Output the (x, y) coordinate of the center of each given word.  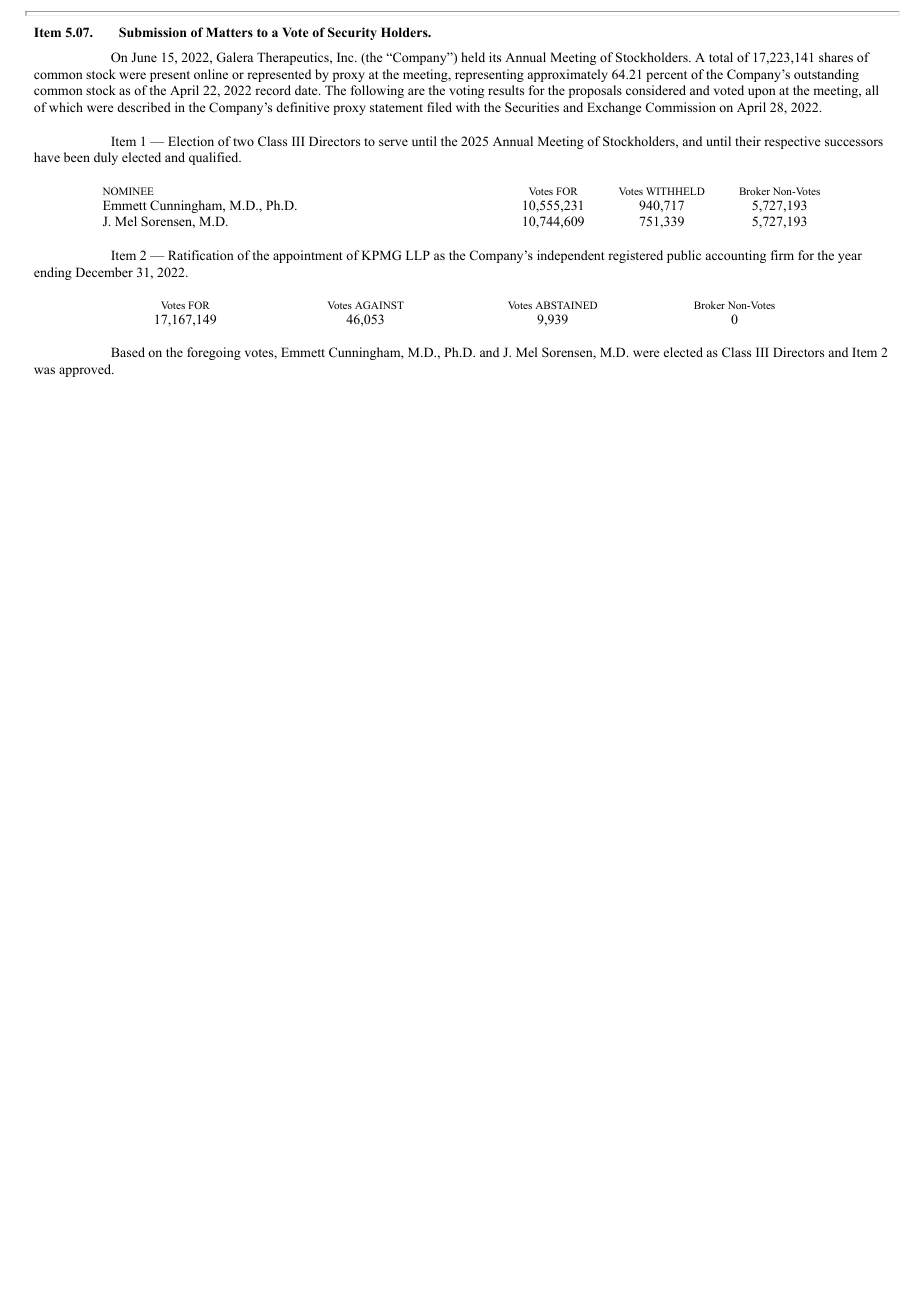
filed (439, 107)
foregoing (214, 353)
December (104, 272)
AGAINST (379, 305)
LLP (418, 255)
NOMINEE (128, 191)
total (721, 57)
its (495, 57)
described (144, 107)
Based (128, 352)
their (748, 141)
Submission (153, 32)
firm (782, 255)
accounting (735, 256)
